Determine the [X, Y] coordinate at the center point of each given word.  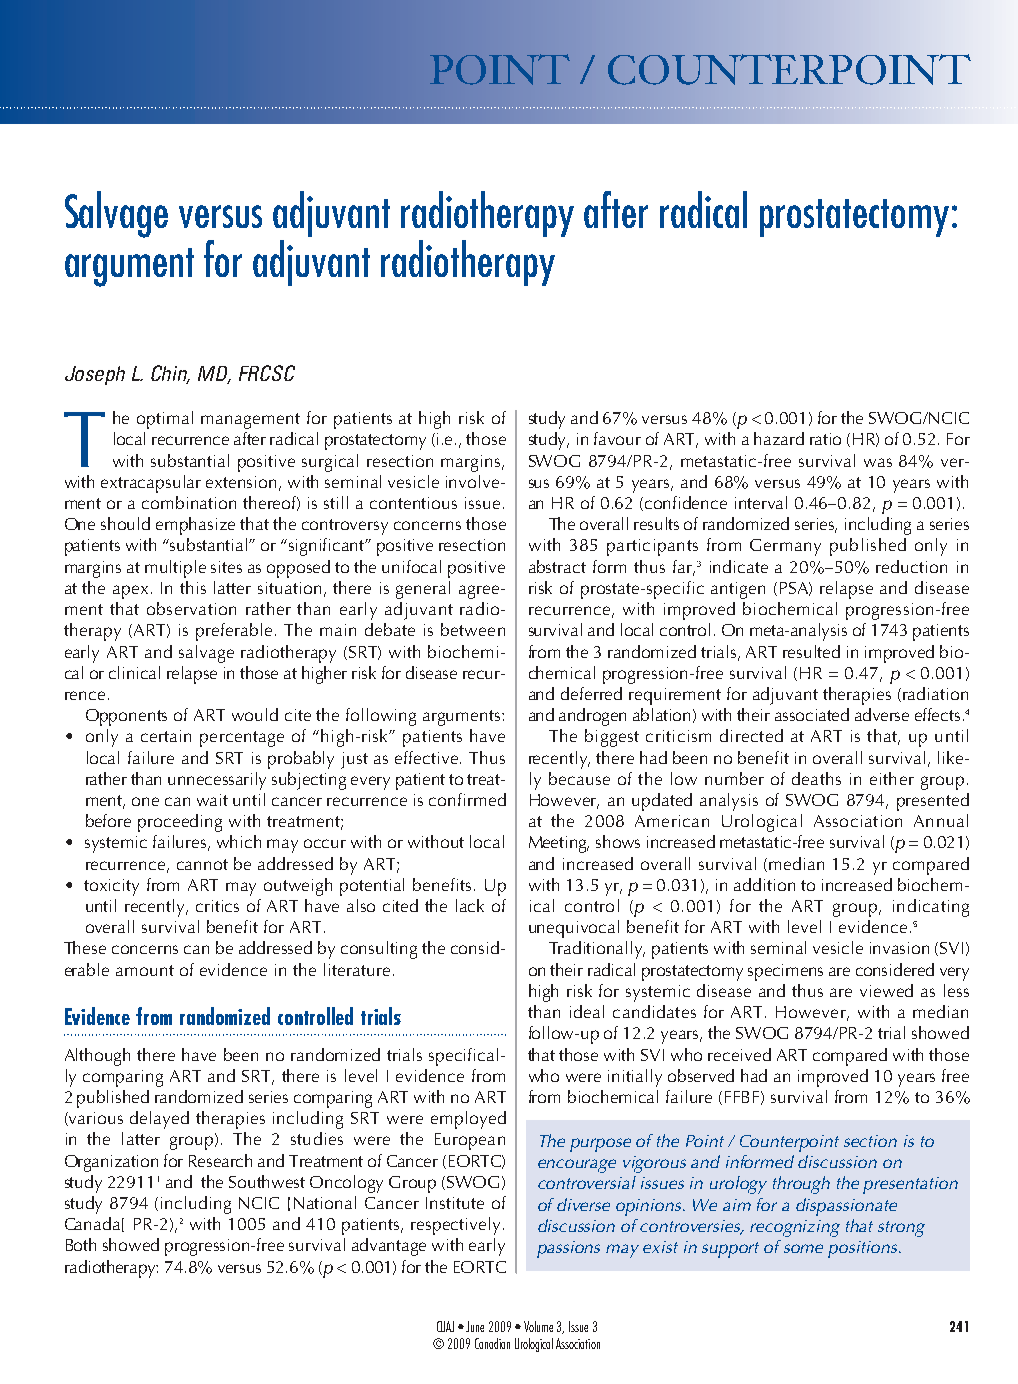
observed [701, 1075]
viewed [886, 990]
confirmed [467, 799]
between [473, 629]
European [470, 1141]
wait [212, 800]
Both [81, 1244]
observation [191, 608]
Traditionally [597, 950]
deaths [816, 778]
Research [220, 1160]
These [85, 947]
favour [617, 438]
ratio [825, 439]
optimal [165, 420]
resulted [811, 651]
